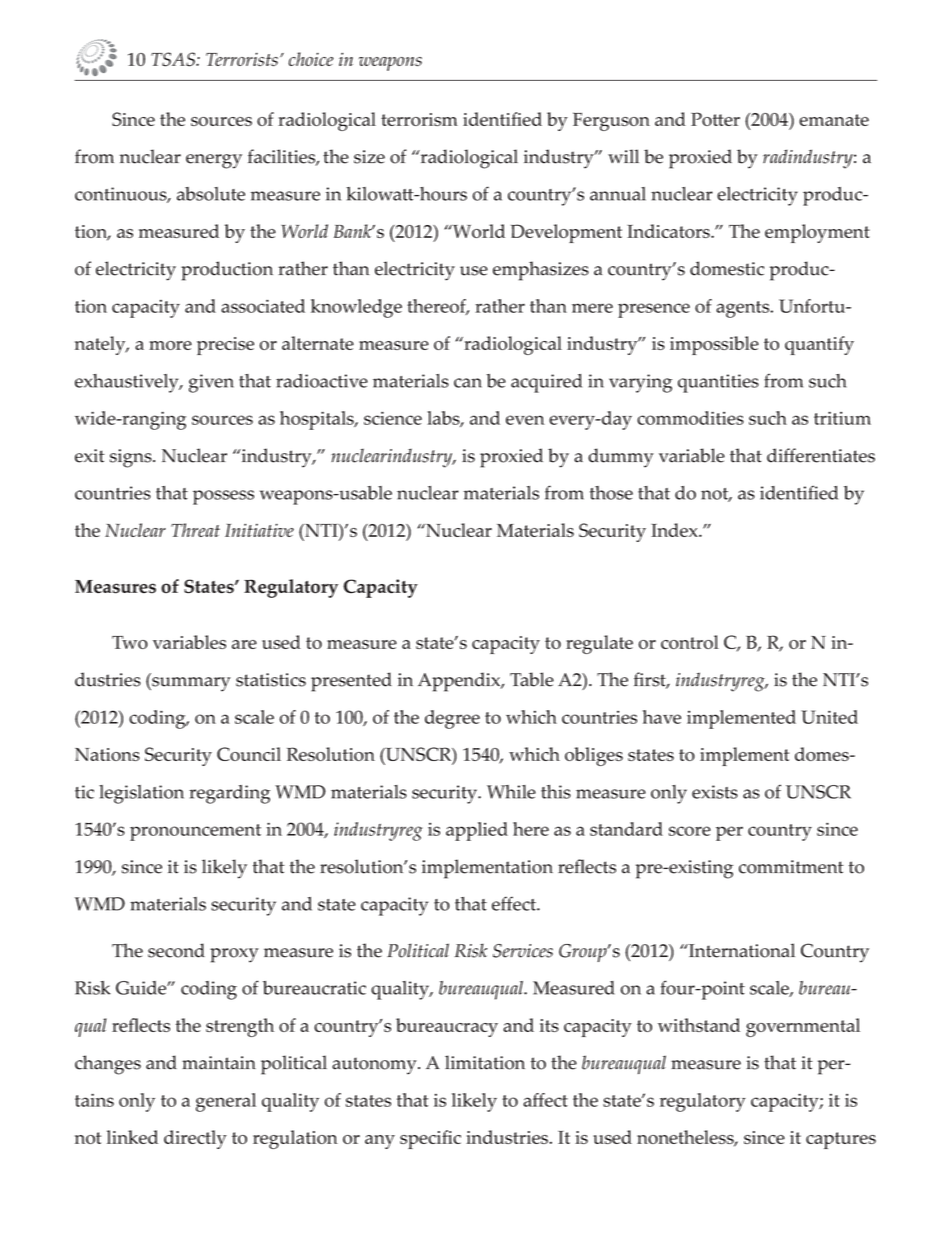  Describe the element at coordinates (130, 642) in the document. I see `Two` at that location.
